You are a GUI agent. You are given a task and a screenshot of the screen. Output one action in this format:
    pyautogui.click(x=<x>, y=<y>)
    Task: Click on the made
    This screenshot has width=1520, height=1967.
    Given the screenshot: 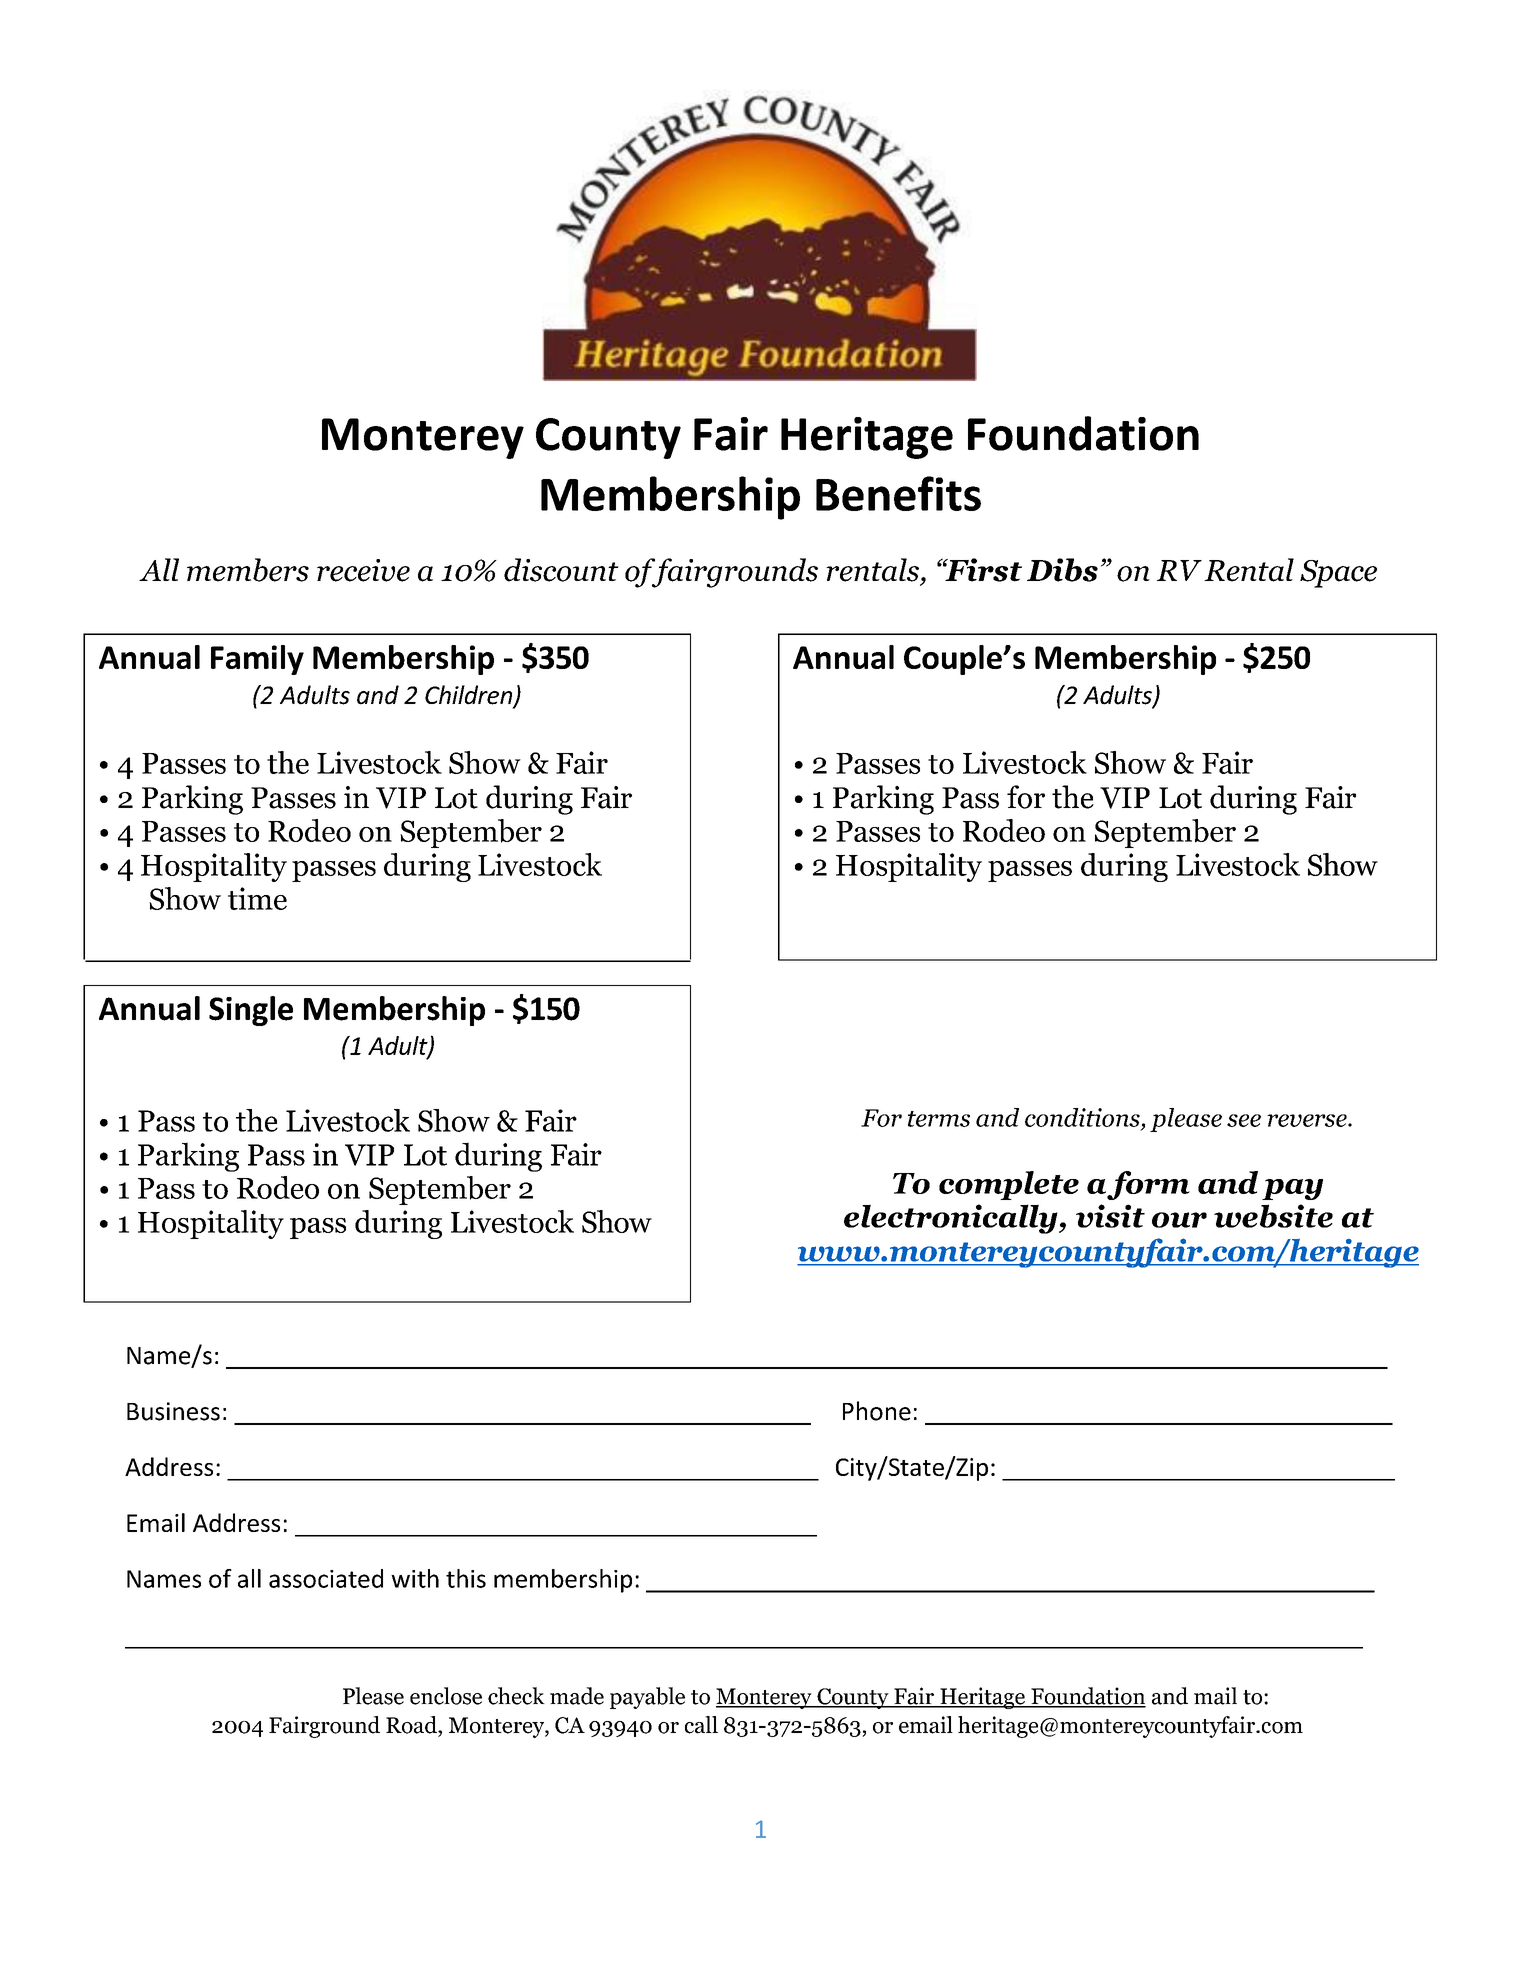 What is the action you would take?
    pyautogui.click(x=577, y=1696)
